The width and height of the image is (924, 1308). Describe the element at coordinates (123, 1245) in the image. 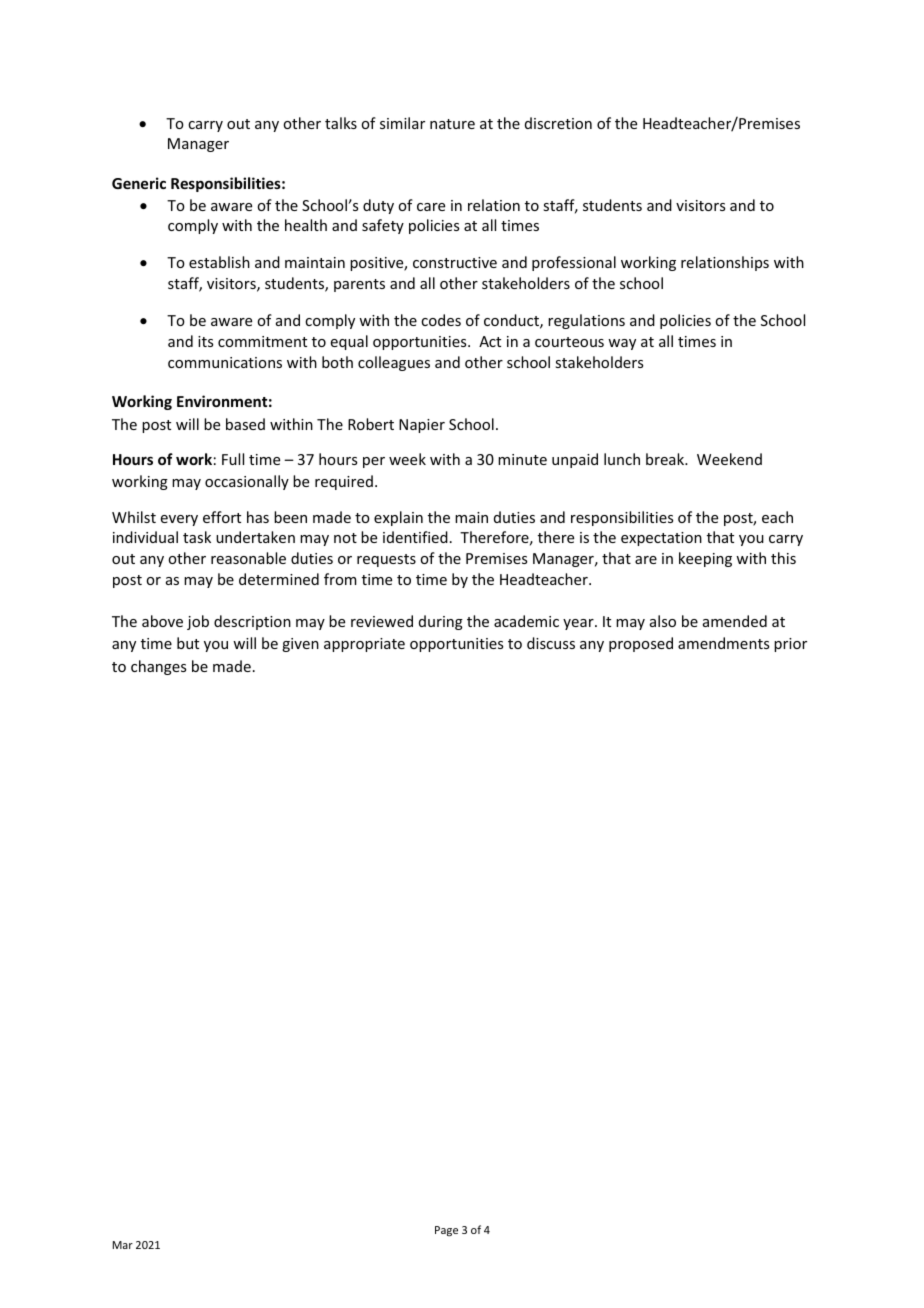

I see `Mar` at that location.
